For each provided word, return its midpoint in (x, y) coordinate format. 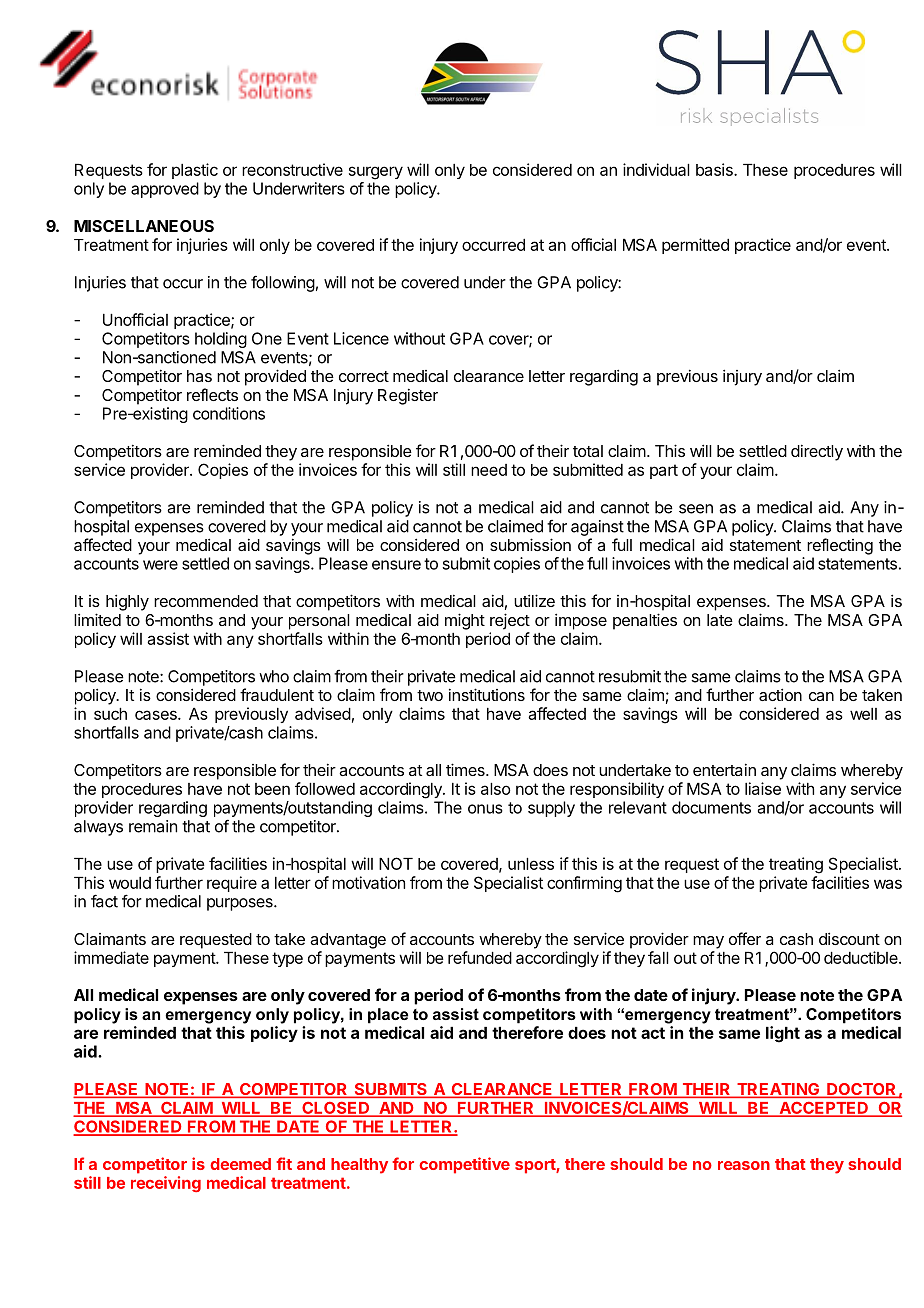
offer (745, 938)
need (489, 470)
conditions (229, 413)
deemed (240, 1164)
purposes (241, 904)
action (780, 694)
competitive (464, 1165)
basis (715, 169)
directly (817, 452)
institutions (487, 694)
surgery (376, 173)
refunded (480, 957)
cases (157, 715)
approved (165, 190)
